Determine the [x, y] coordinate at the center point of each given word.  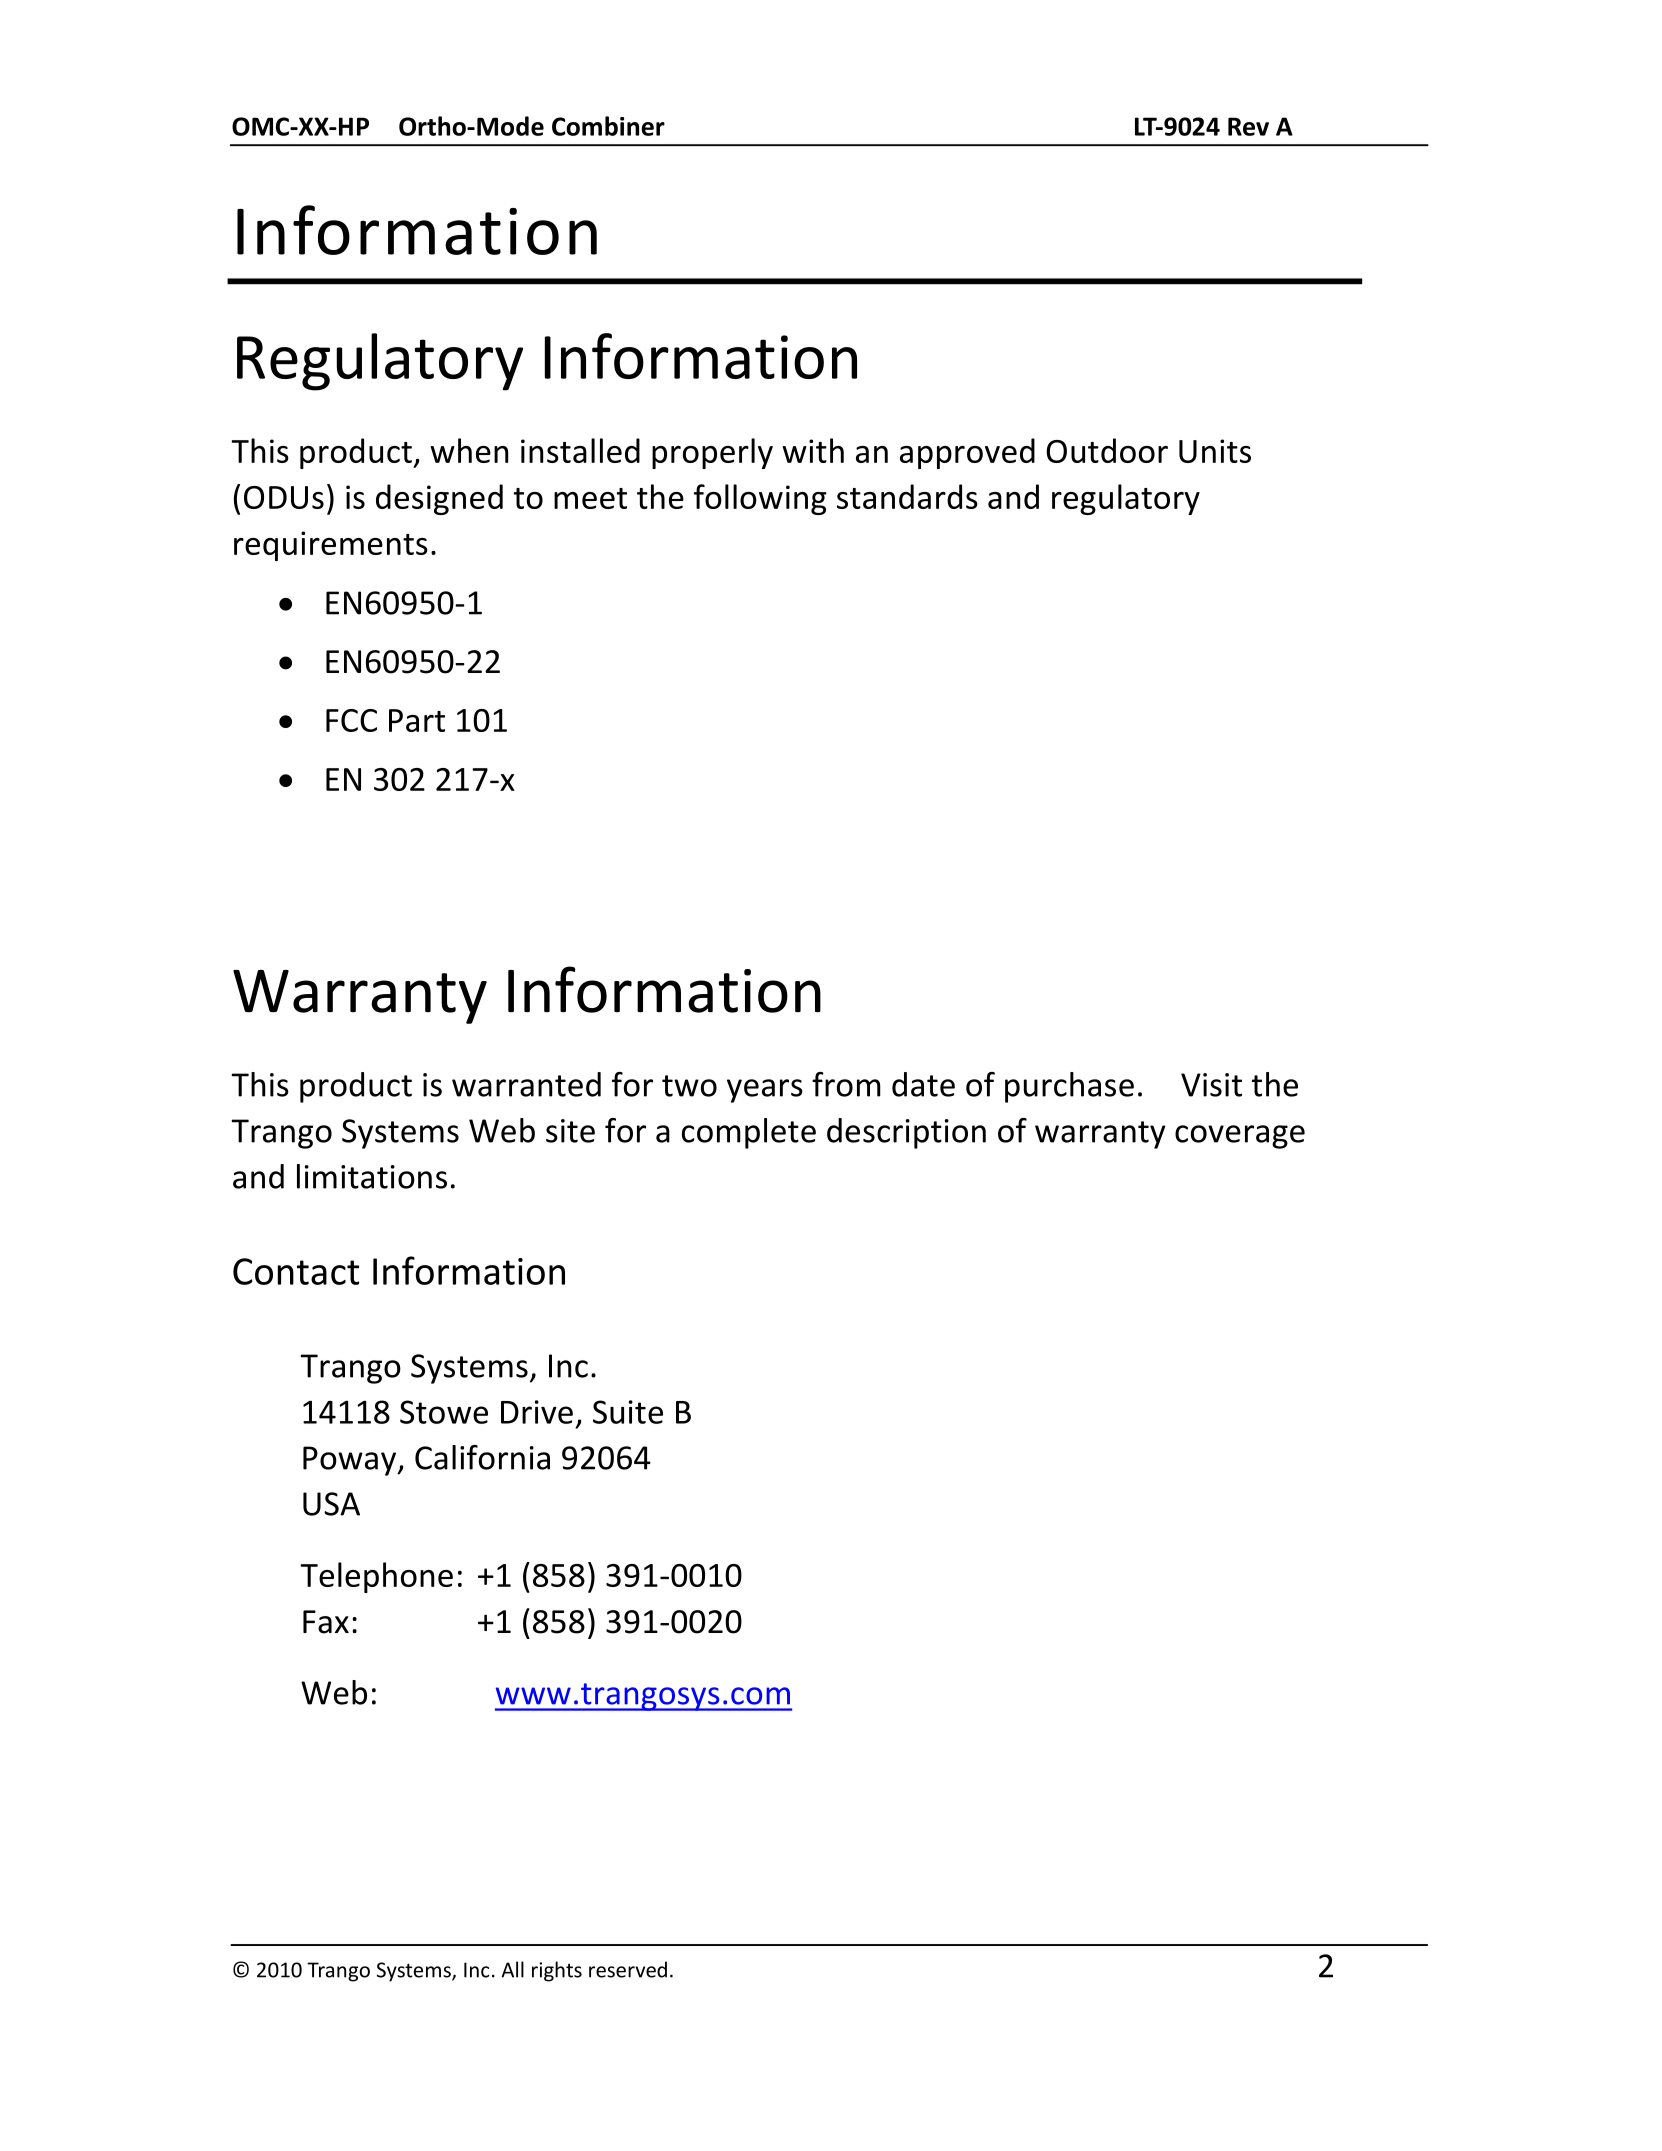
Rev [1248, 126]
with [813, 450]
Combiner [608, 126]
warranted [526, 1084]
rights [557, 1971]
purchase [1069, 1087]
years [765, 1091]
